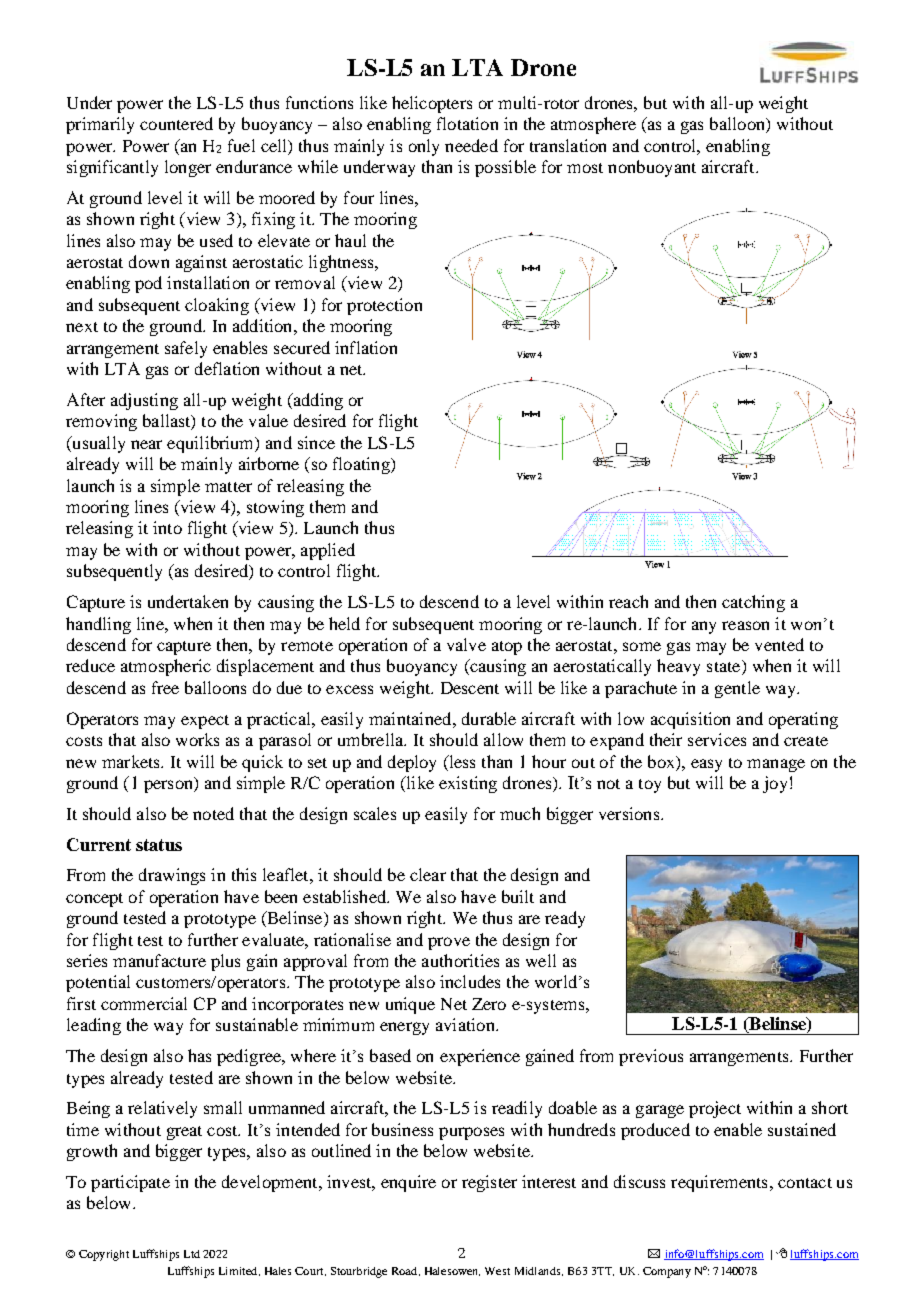 The width and height of the document is (924, 1308). What do you see at coordinates (165, 687) in the document?
I see `free` at bounding box center [165, 687].
